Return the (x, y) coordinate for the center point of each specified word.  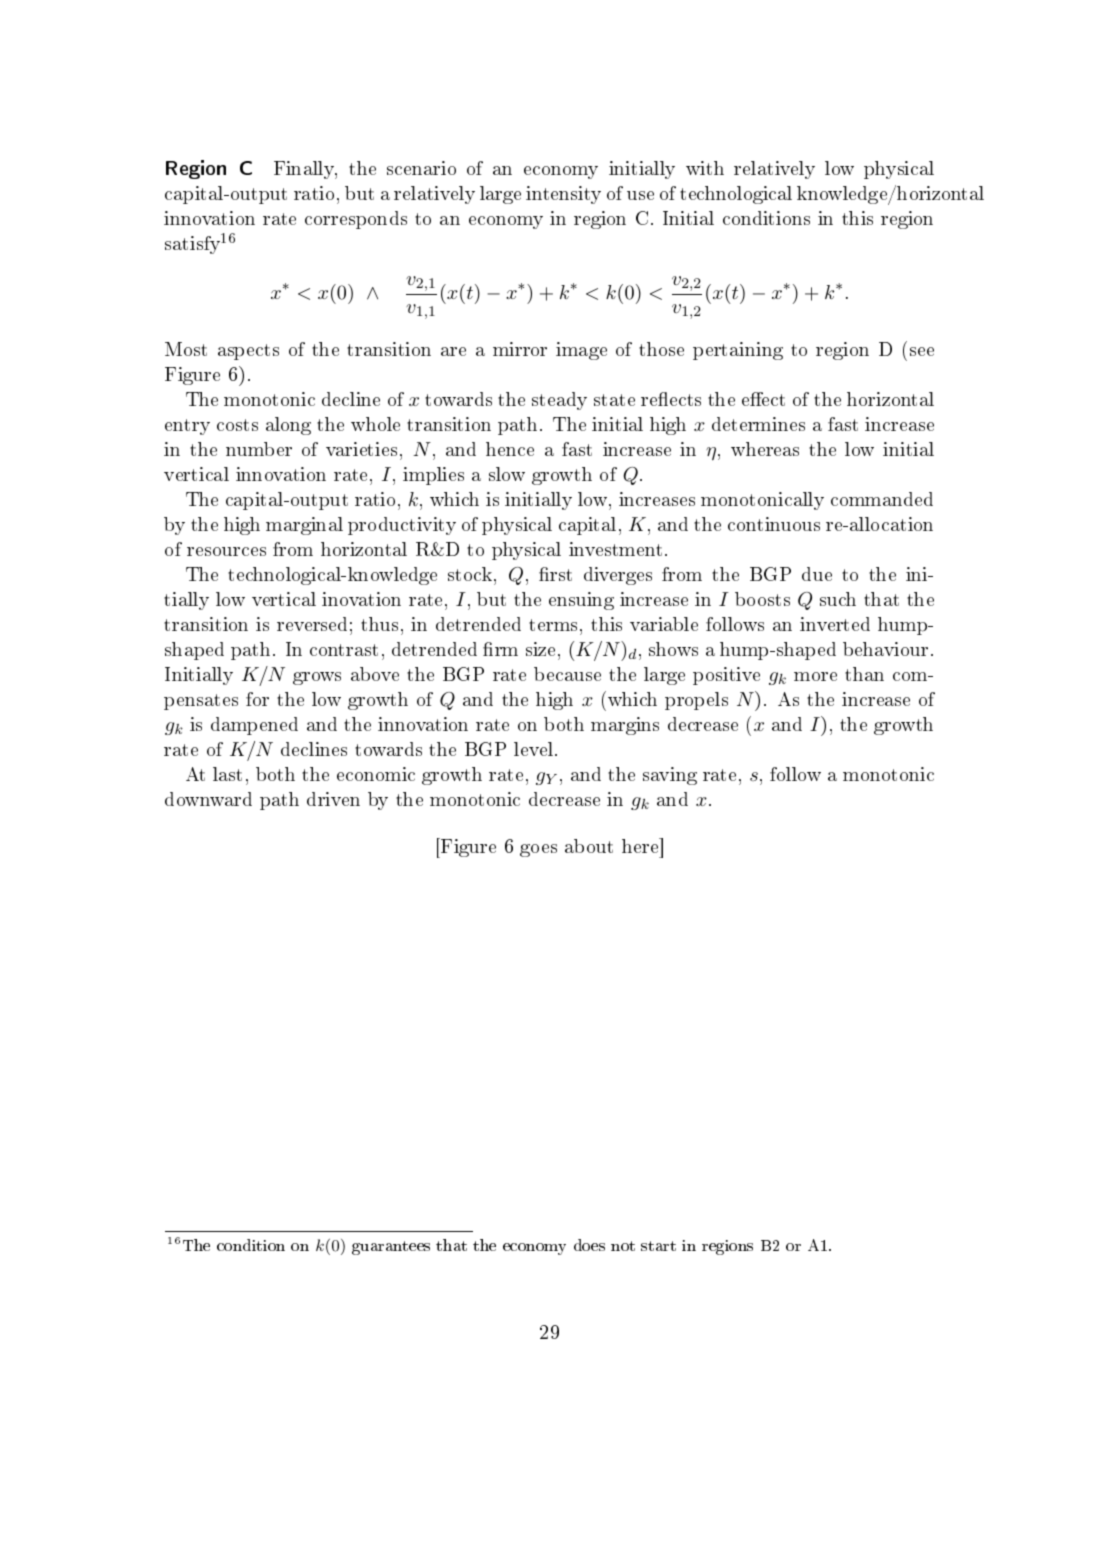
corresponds (356, 220)
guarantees (391, 1248)
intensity (563, 195)
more (815, 676)
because (567, 674)
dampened (254, 726)
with (705, 168)
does (589, 1245)
